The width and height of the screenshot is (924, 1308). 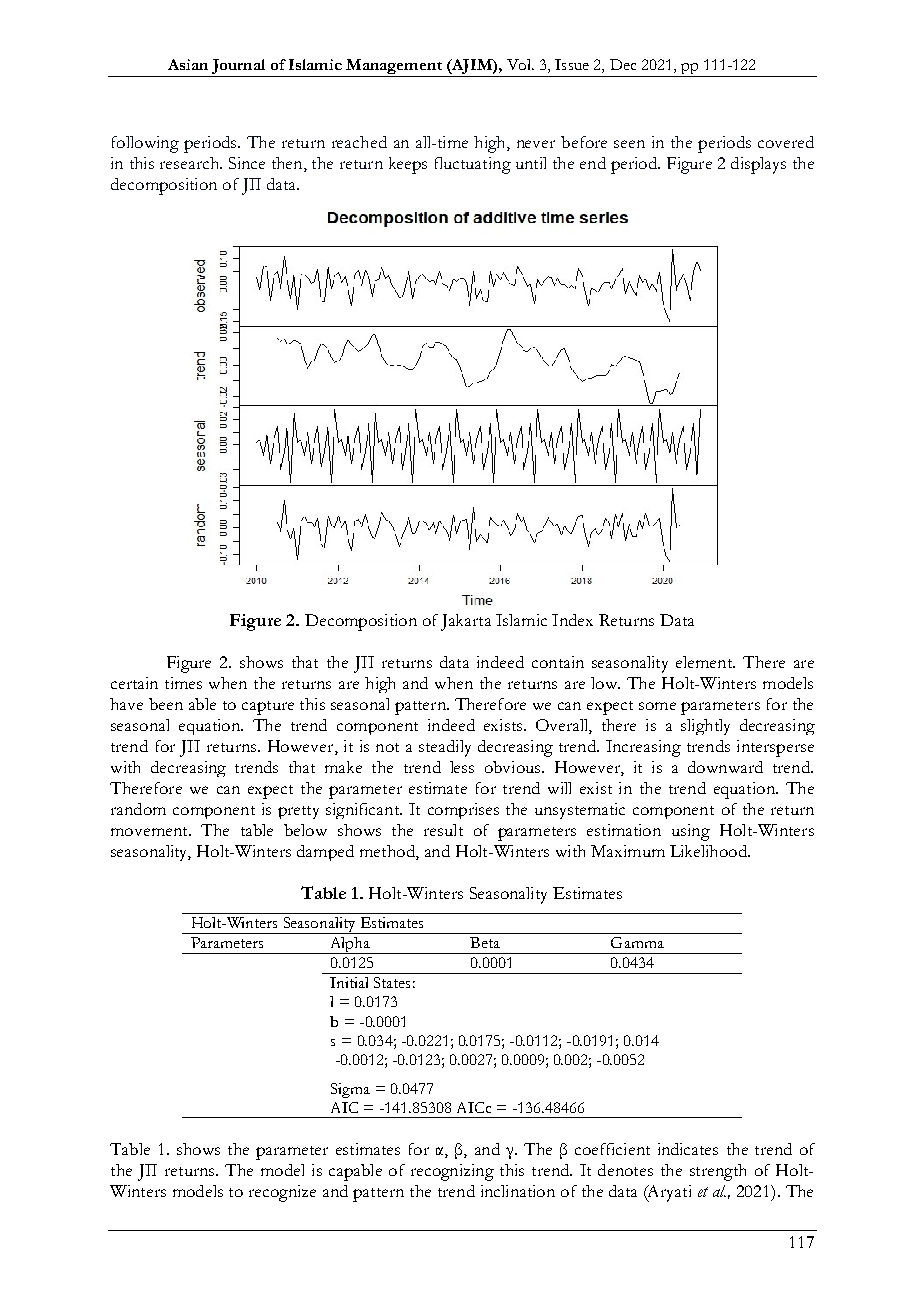 What do you see at coordinates (445, 748) in the screenshot?
I see `steadily` at bounding box center [445, 748].
